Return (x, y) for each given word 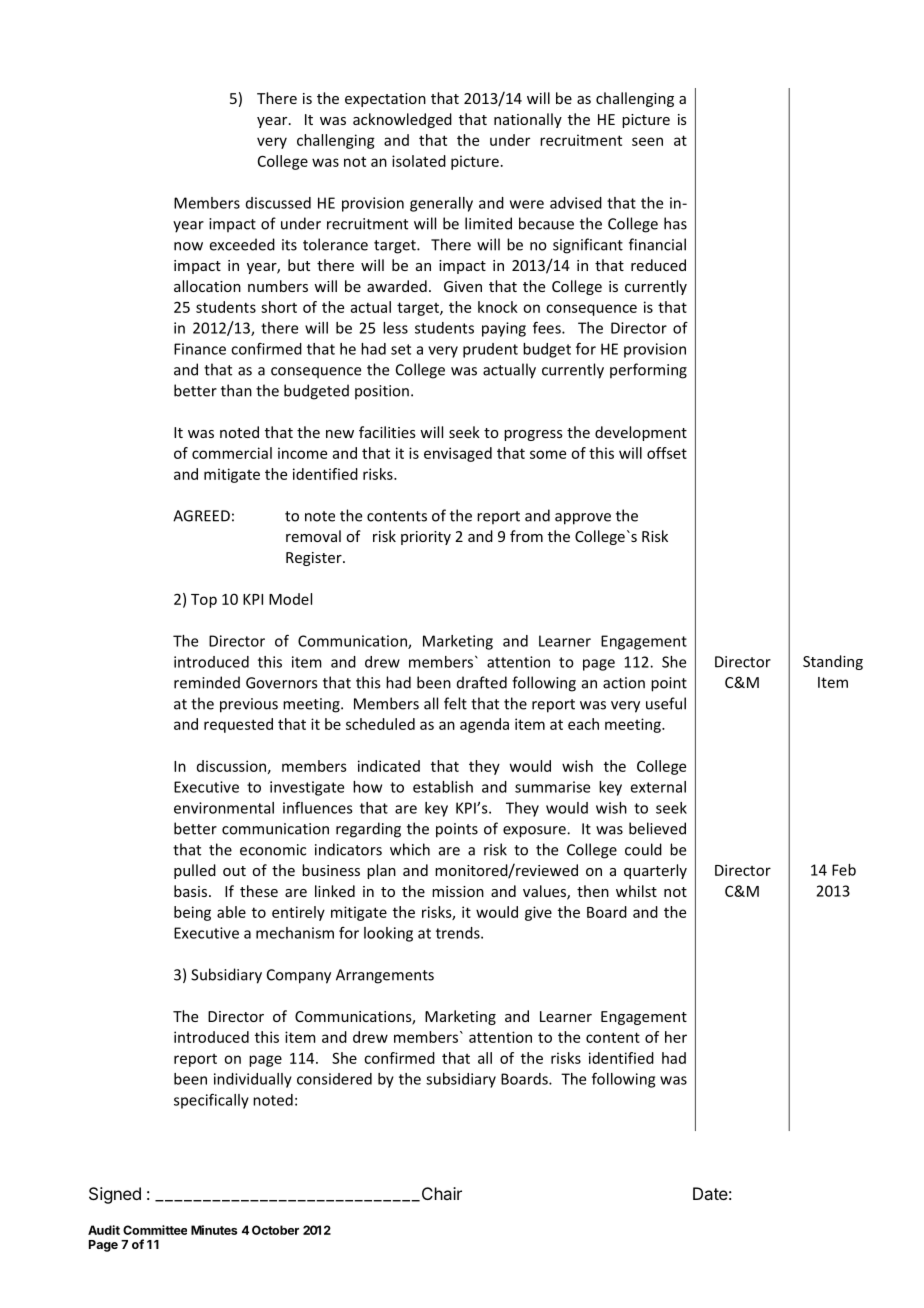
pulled (195, 871)
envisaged (458, 454)
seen (647, 141)
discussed (278, 203)
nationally (528, 120)
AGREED (201, 516)
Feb (844, 870)
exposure (535, 832)
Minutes (214, 1230)
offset (667, 453)
